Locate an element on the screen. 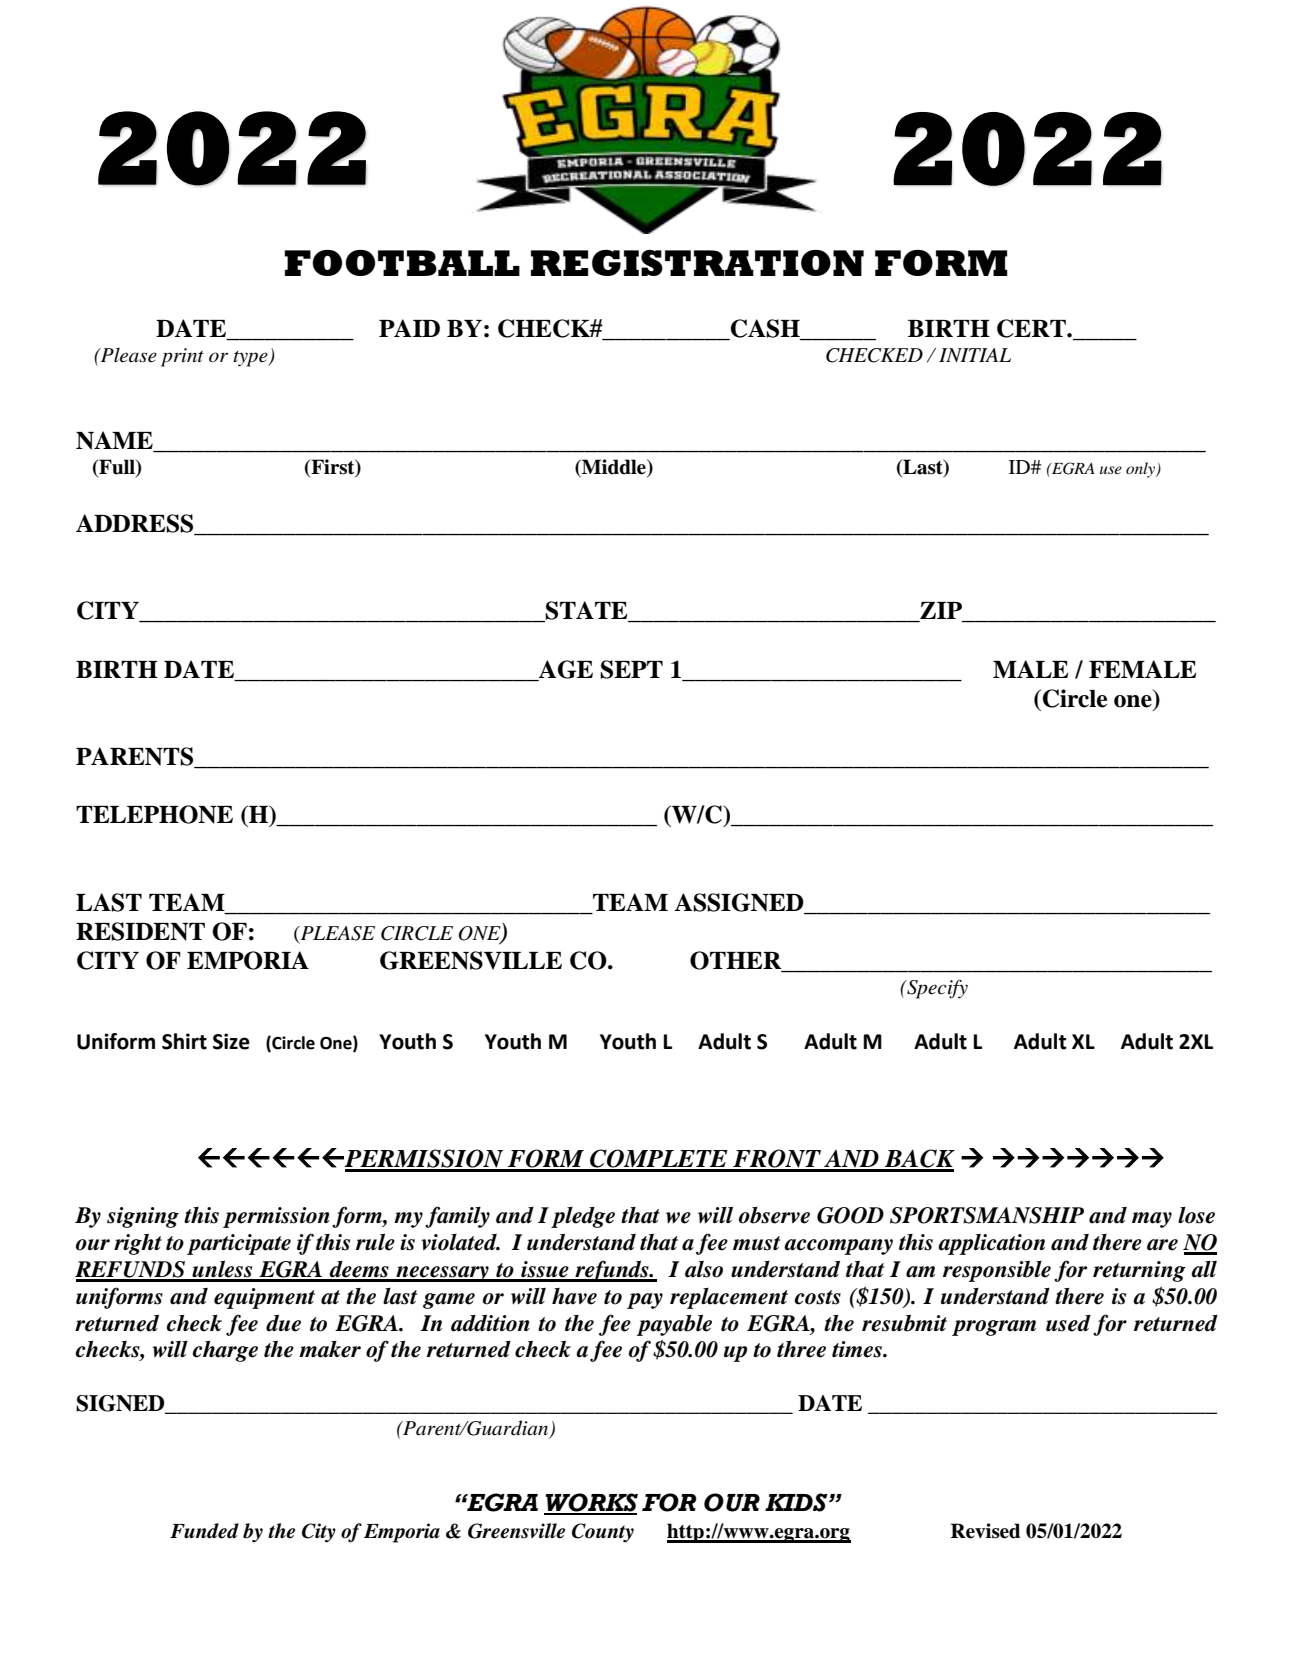 This screenshot has height=1674, width=1293. WORKS is located at coordinates (591, 1503).
